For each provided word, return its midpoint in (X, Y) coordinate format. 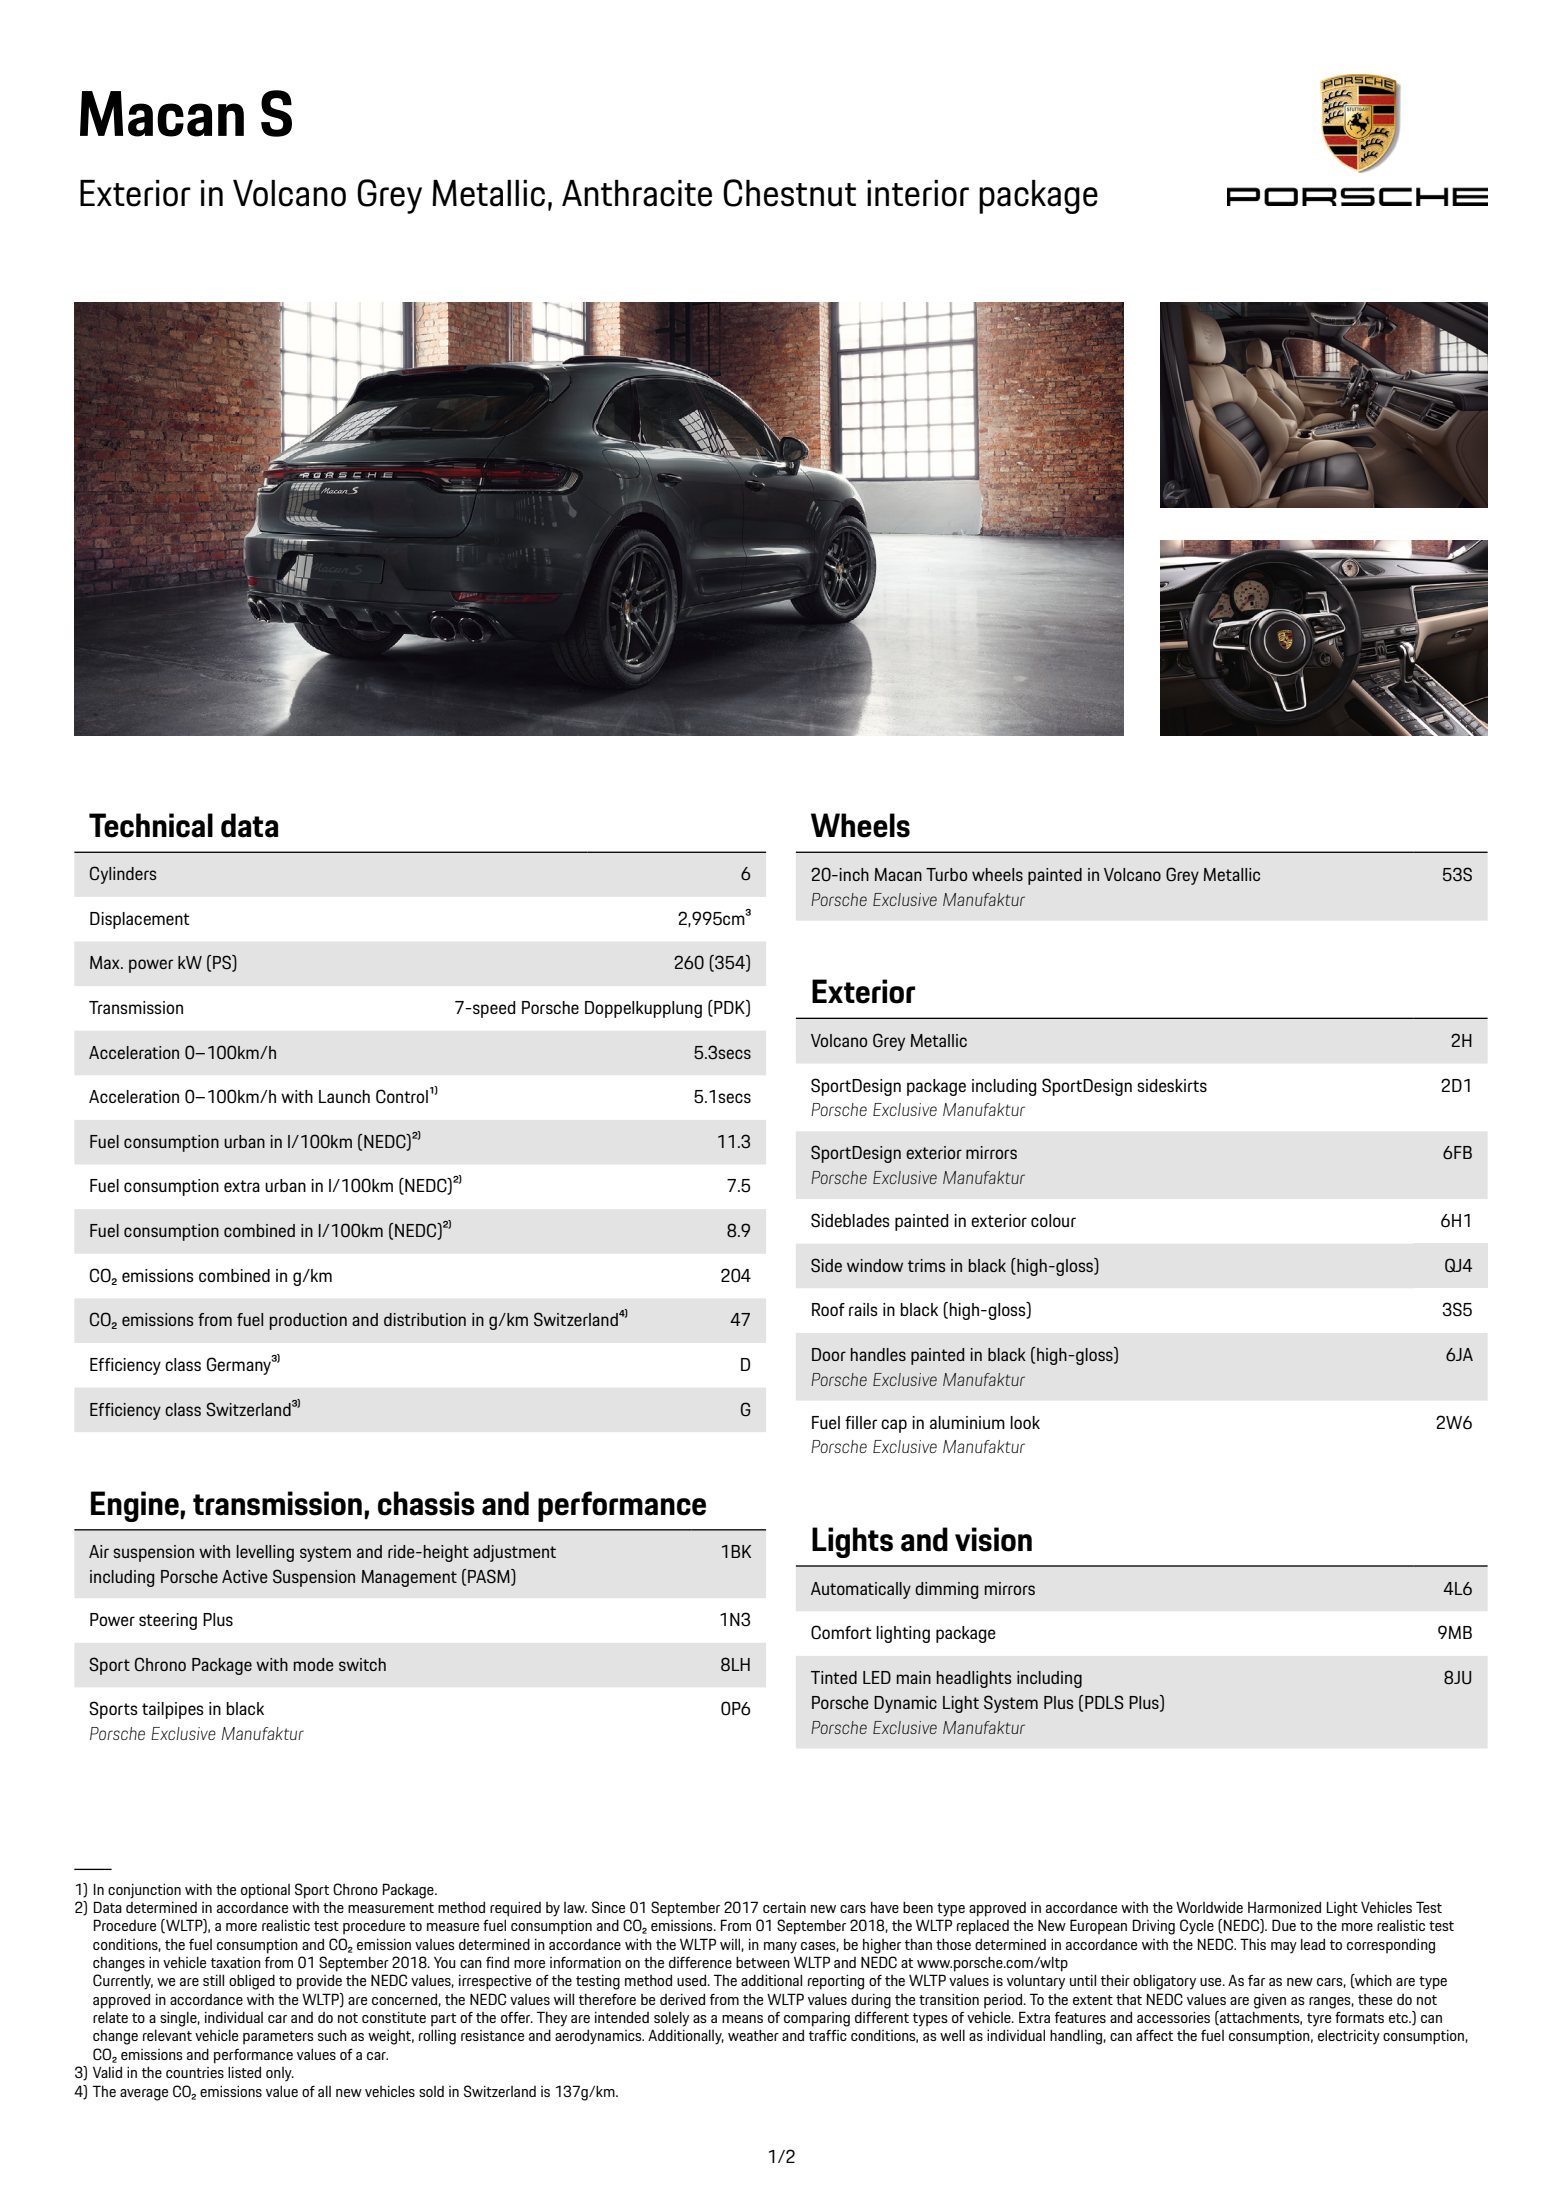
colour (1053, 1220)
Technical (151, 825)
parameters (278, 2038)
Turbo (946, 874)
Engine (135, 1506)
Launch (344, 1096)
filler (861, 1422)
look (1025, 1422)
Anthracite (637, 193)
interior (918, 193)
